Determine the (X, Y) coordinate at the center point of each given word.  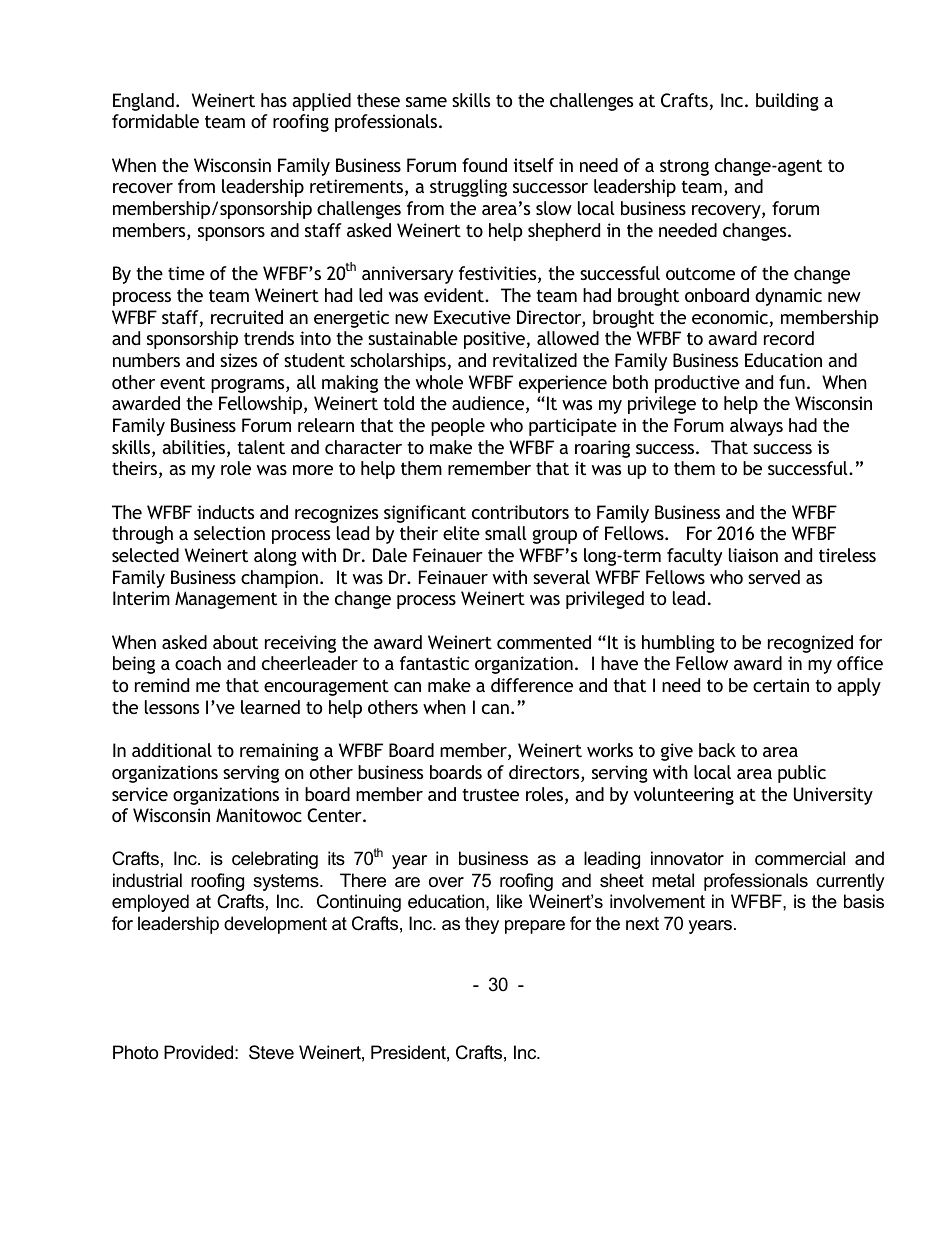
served (774, 577)
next (642, 923)
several (561, 577)
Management (226, 600)
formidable (155, 121)
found (484, 165)
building (787, 102)
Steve (271, 1052)
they (482, 925)
